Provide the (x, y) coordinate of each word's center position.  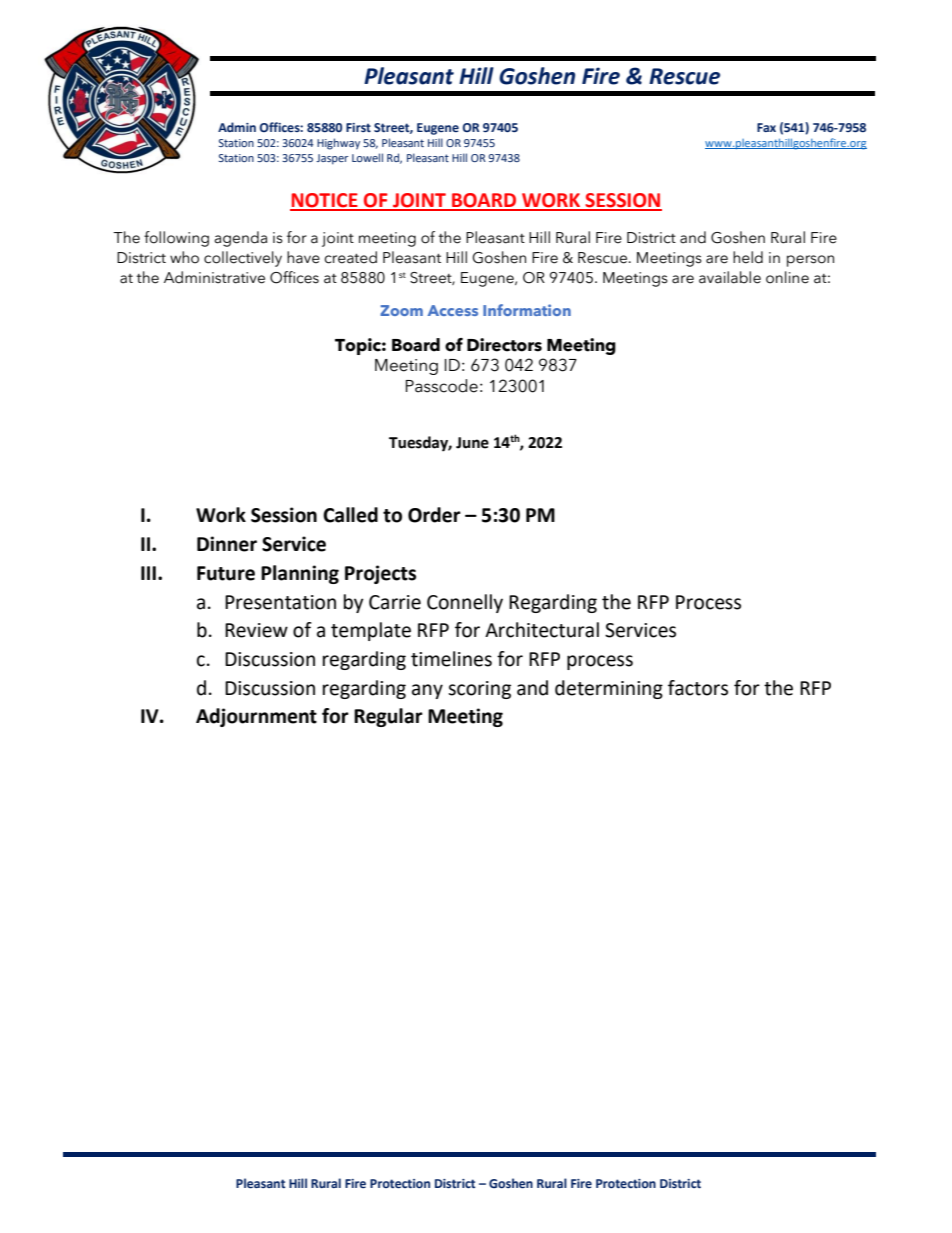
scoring (479, 690)
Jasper (332, 159)
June (472, 443)
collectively (243, 259)
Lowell (367, 157)
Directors (504, 345)
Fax (766, 127)
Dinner (227, 544)
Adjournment (256, 717)
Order (434, 515)
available (730, 277)
